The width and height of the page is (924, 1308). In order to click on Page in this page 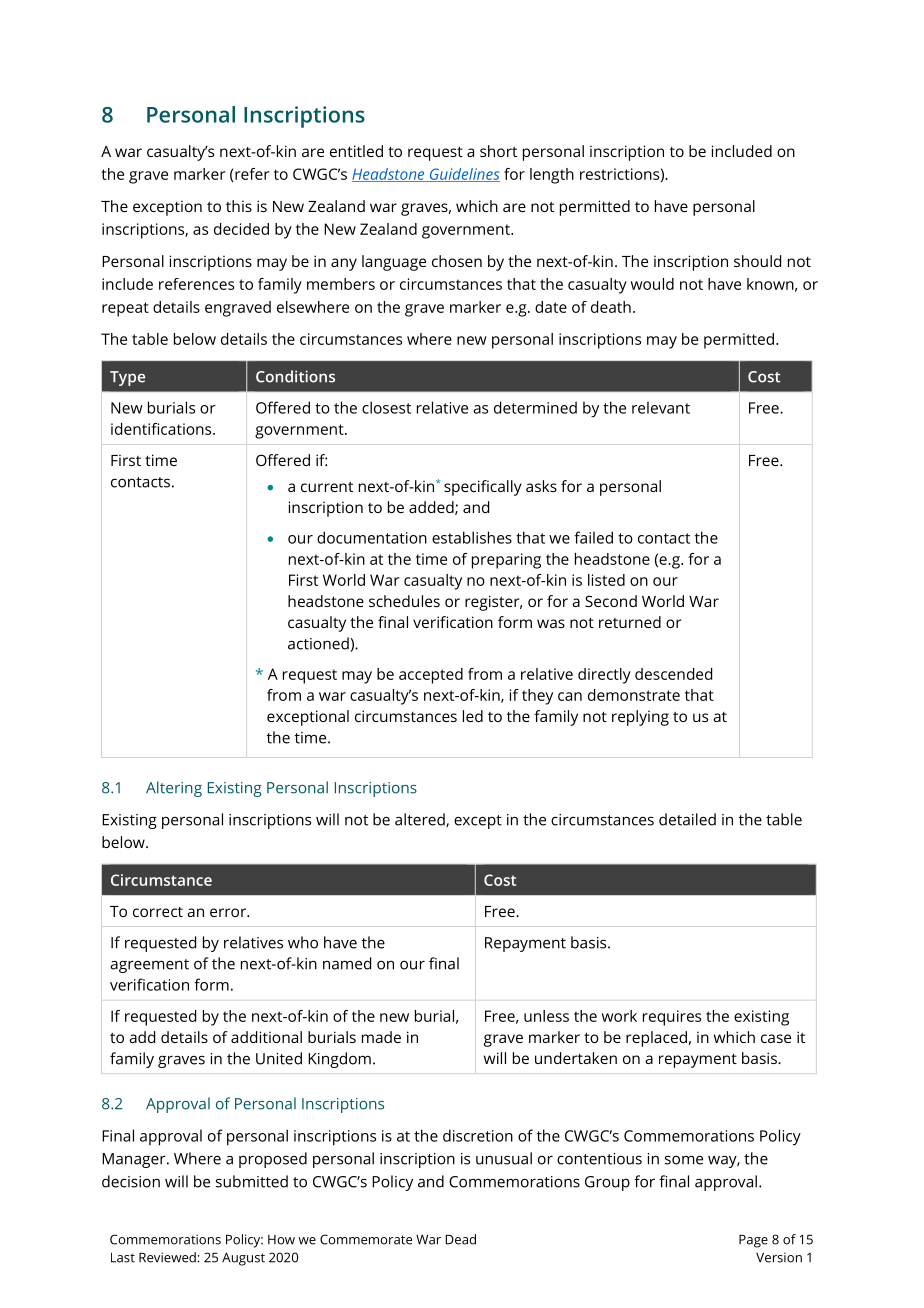, I will do `click(753, 1241)`.
